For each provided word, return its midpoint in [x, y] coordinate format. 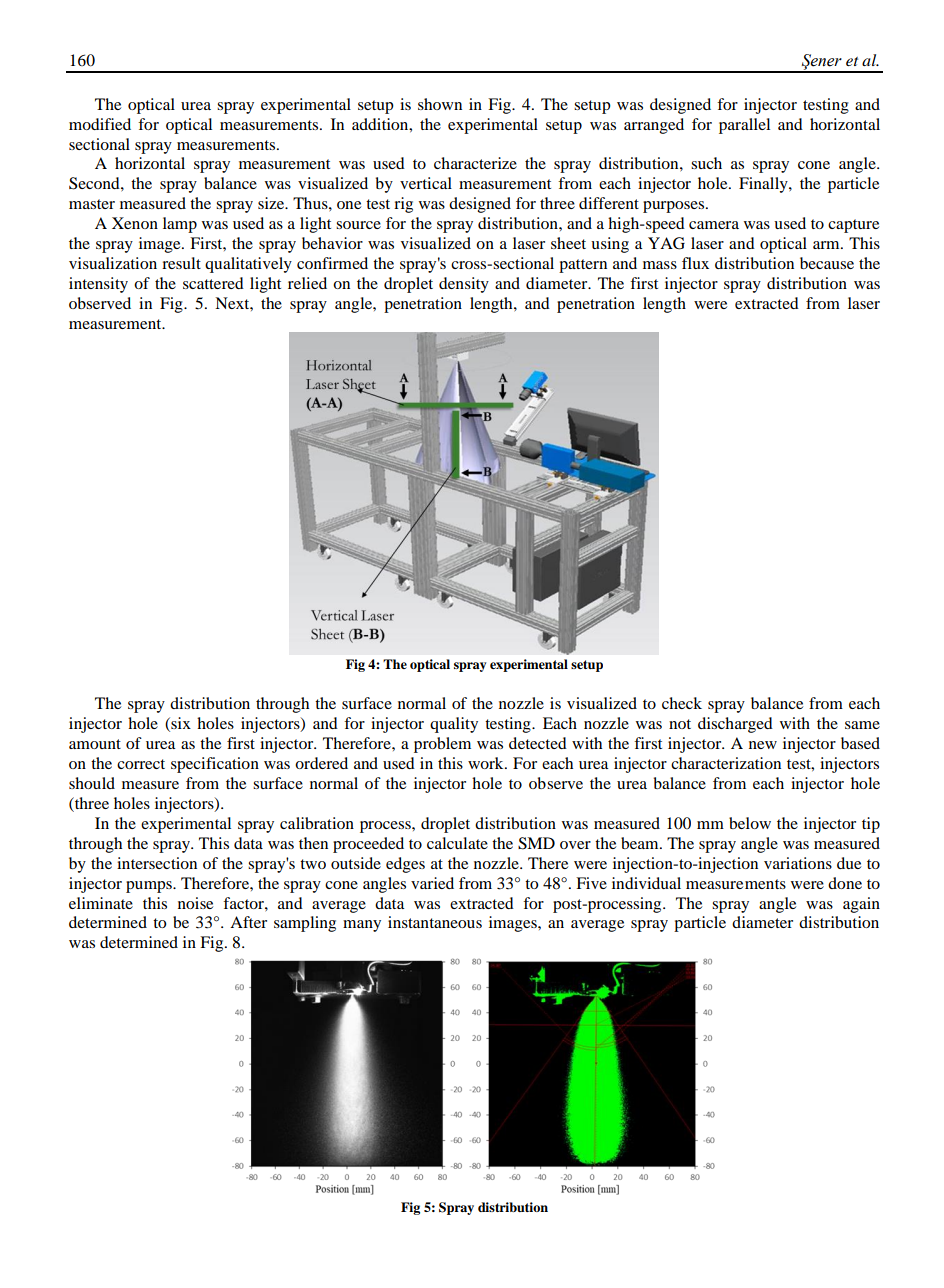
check [682, 703]
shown [440, 104]
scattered [213, 283]
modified [100, 124]
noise [195, 903]
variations [798, 863]
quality [454, 725]
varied [432, 883]
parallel [744, 126]
